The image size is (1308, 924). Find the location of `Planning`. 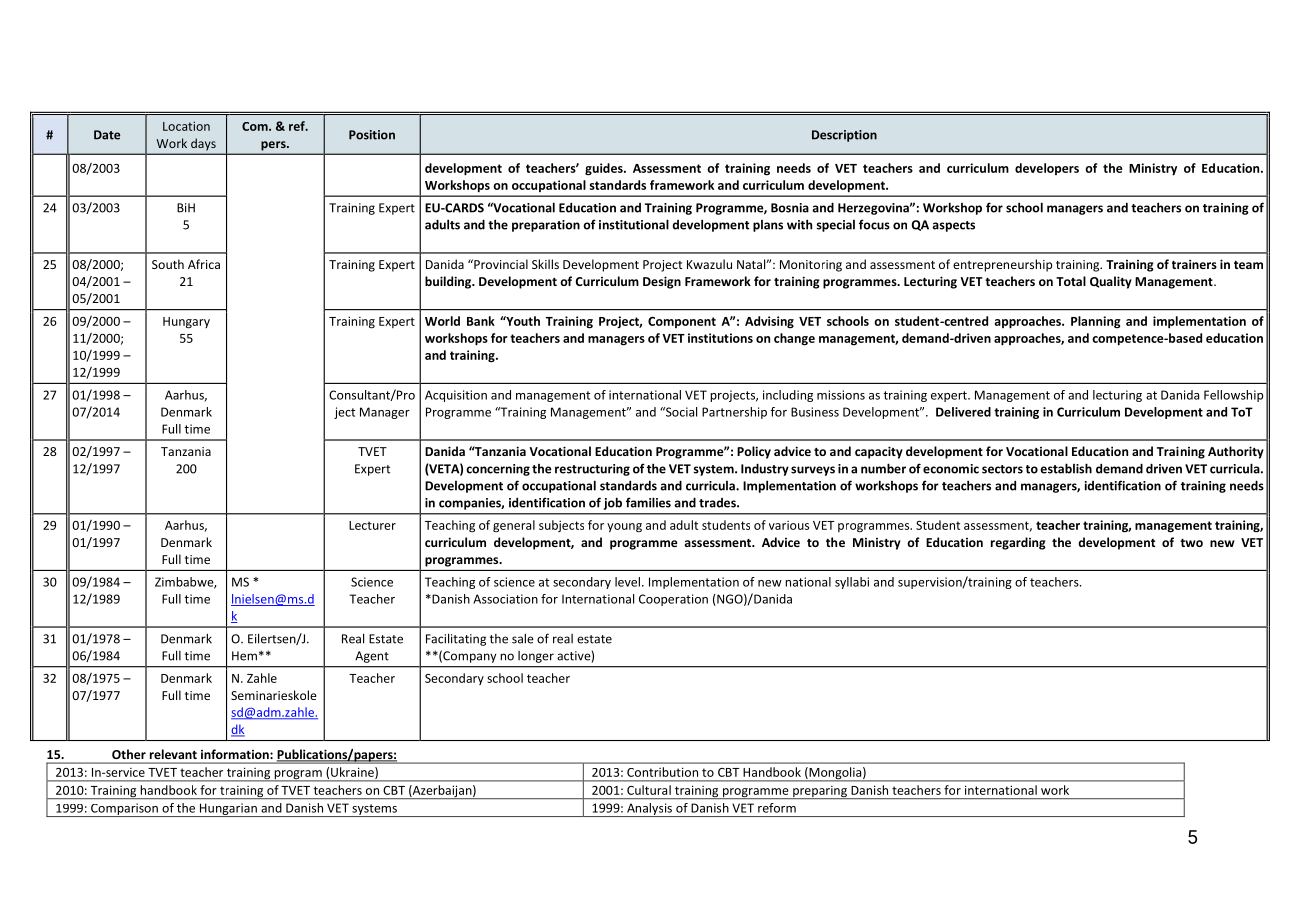

Planning is located at coordinates (1096, 322).
